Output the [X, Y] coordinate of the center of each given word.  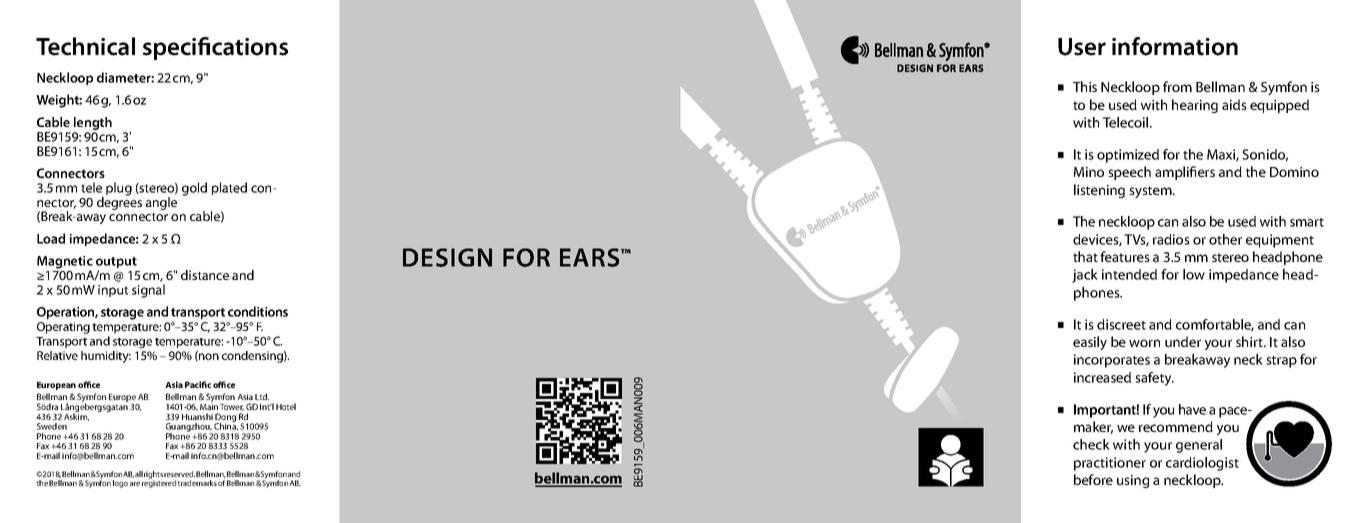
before [1093, 479]
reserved [179, 474]
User [1082, 47]
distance [205, 275]
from [1177, 86]
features [1125, 256]
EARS [591, 257]
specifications [215, 48]
